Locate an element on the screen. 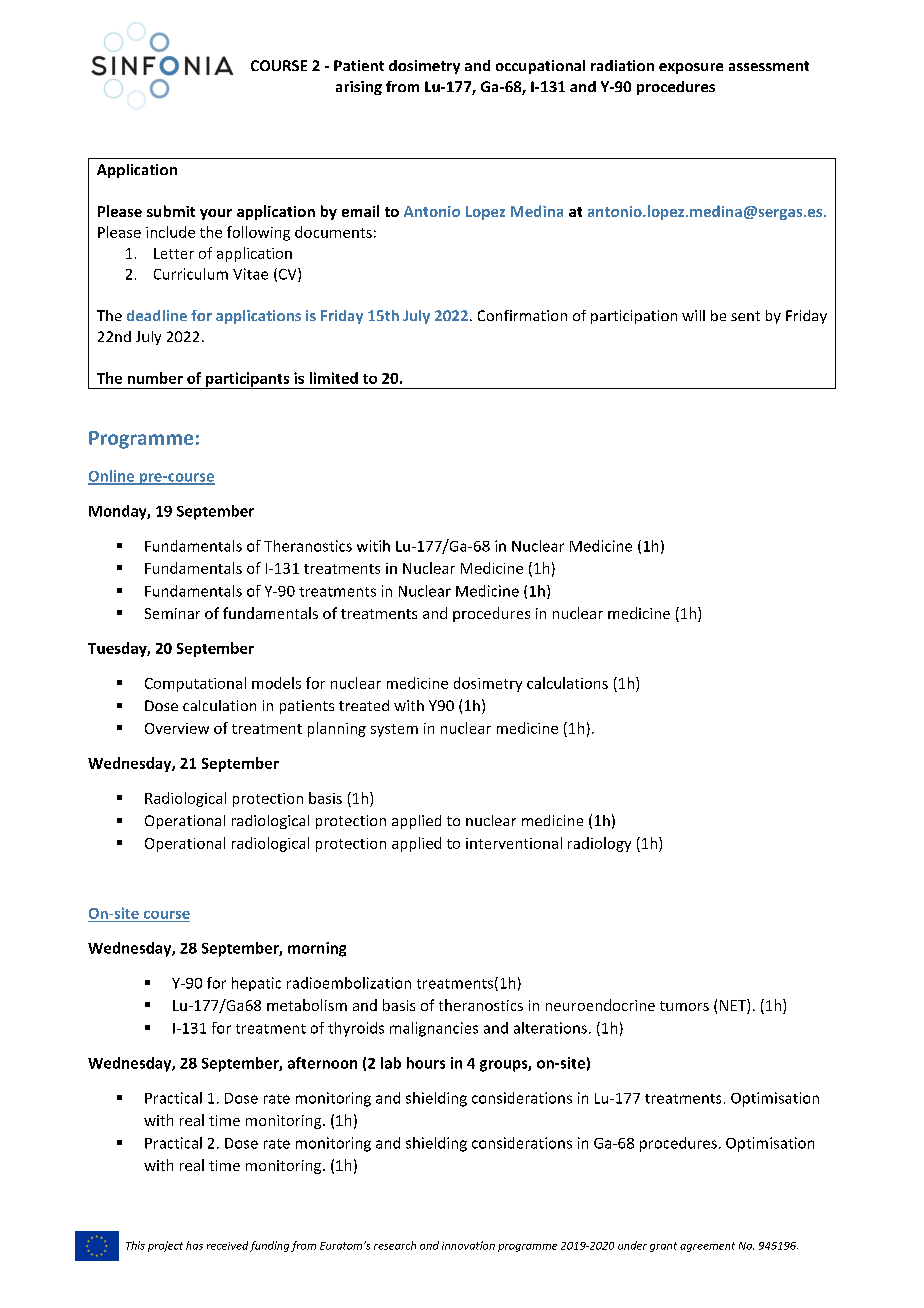 Image resolution: width=924 pixels, height=1308 pixels. exposure is located at coordinates (691, 68).
